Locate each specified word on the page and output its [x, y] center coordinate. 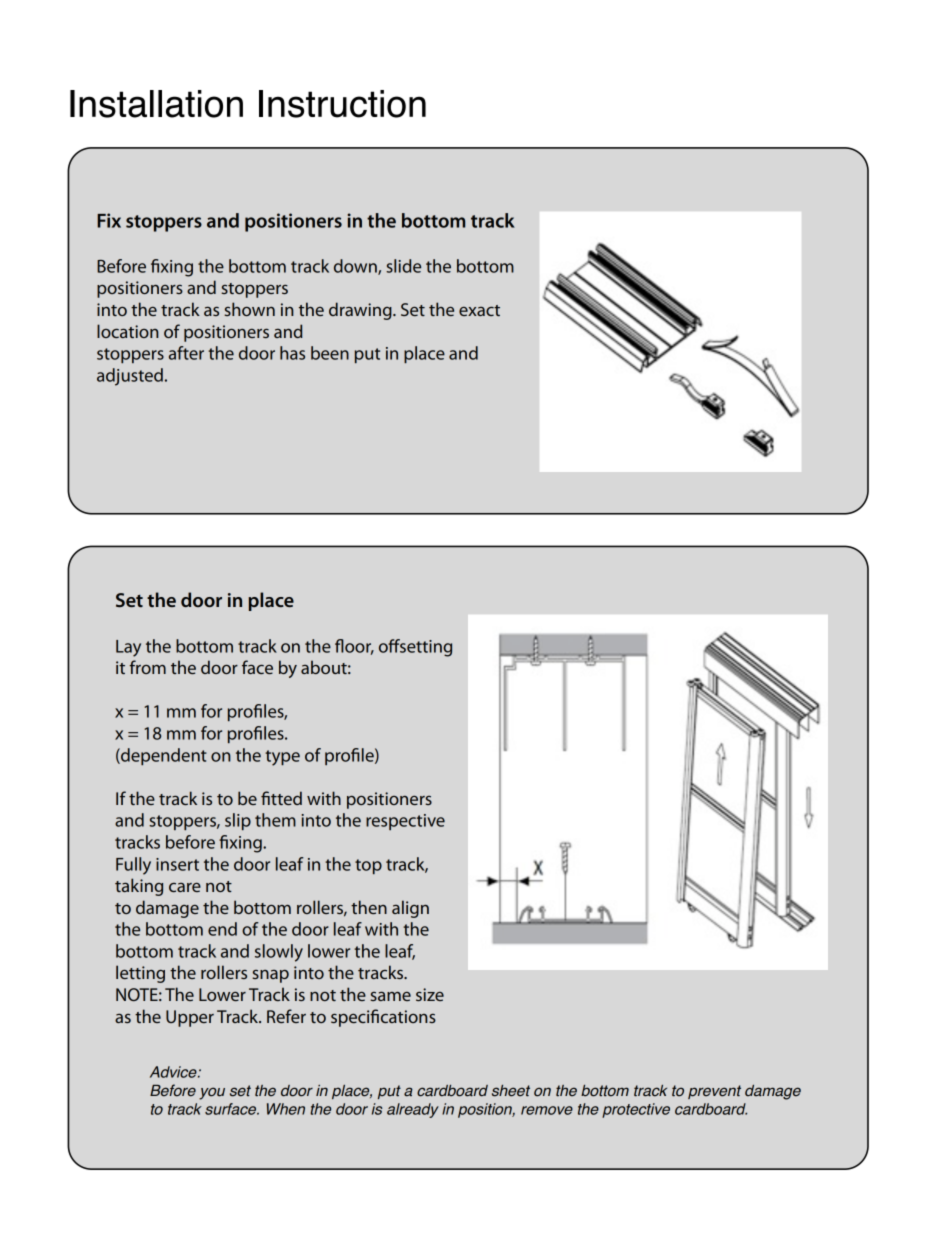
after [186, 353]
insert [177, 864]
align [410, 909]
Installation [156, 104]
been [330, 353]
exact [479, 310]
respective [405, 822]
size [430, 994]
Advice [174, 1072]
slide [403, 266]
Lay [128, 648]
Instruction [342, 104]
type [282, 758]
